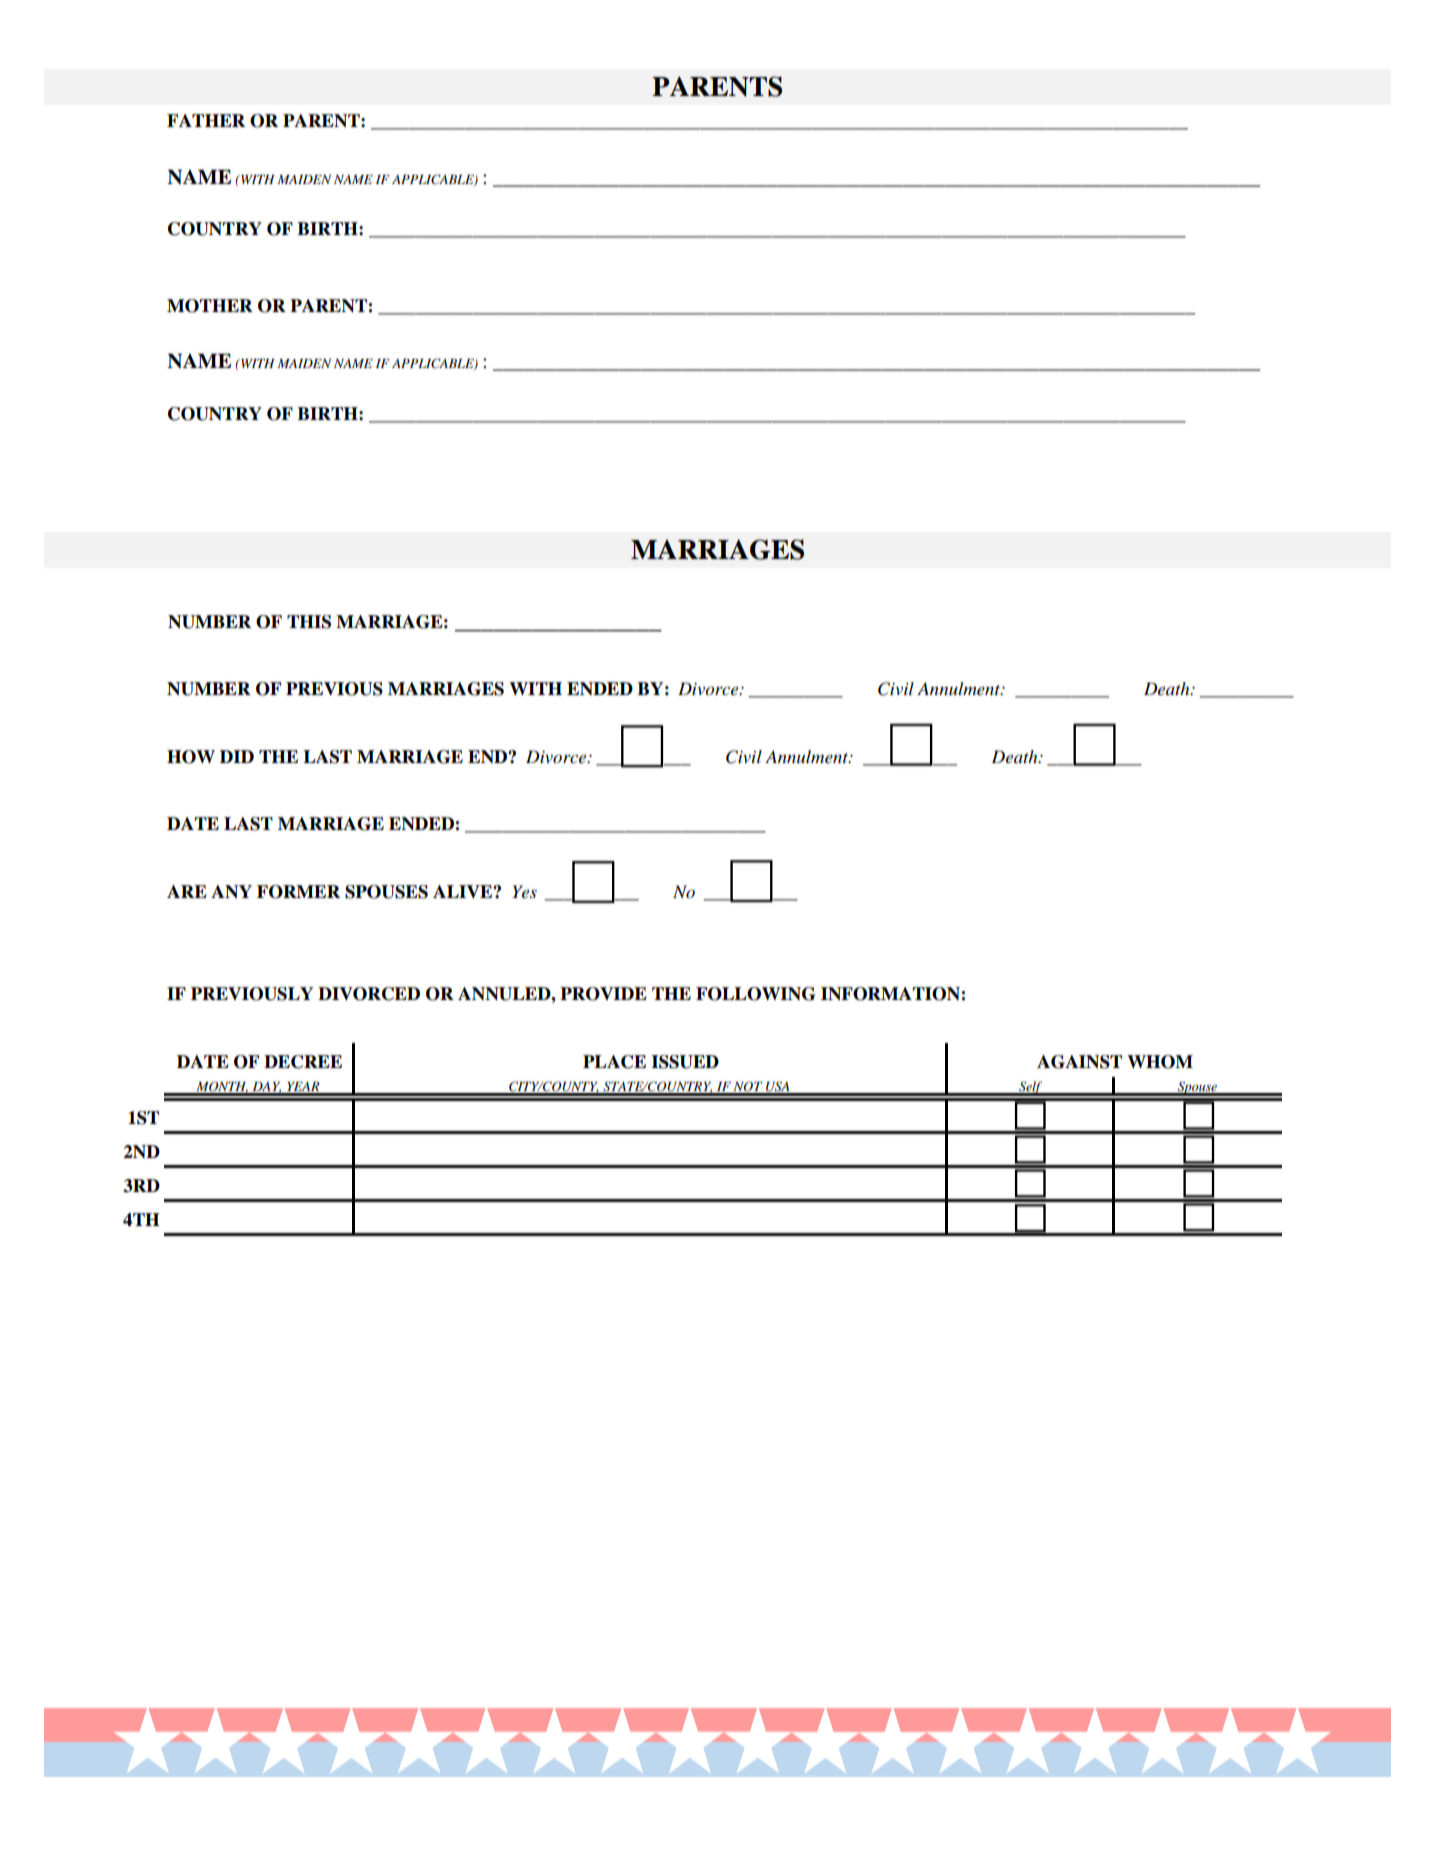 The width and height of the page is (1429, 1849). What do you see at coordinates (206, 120) in the page?
I see `FATHER` at bounding box center [206, 120].
